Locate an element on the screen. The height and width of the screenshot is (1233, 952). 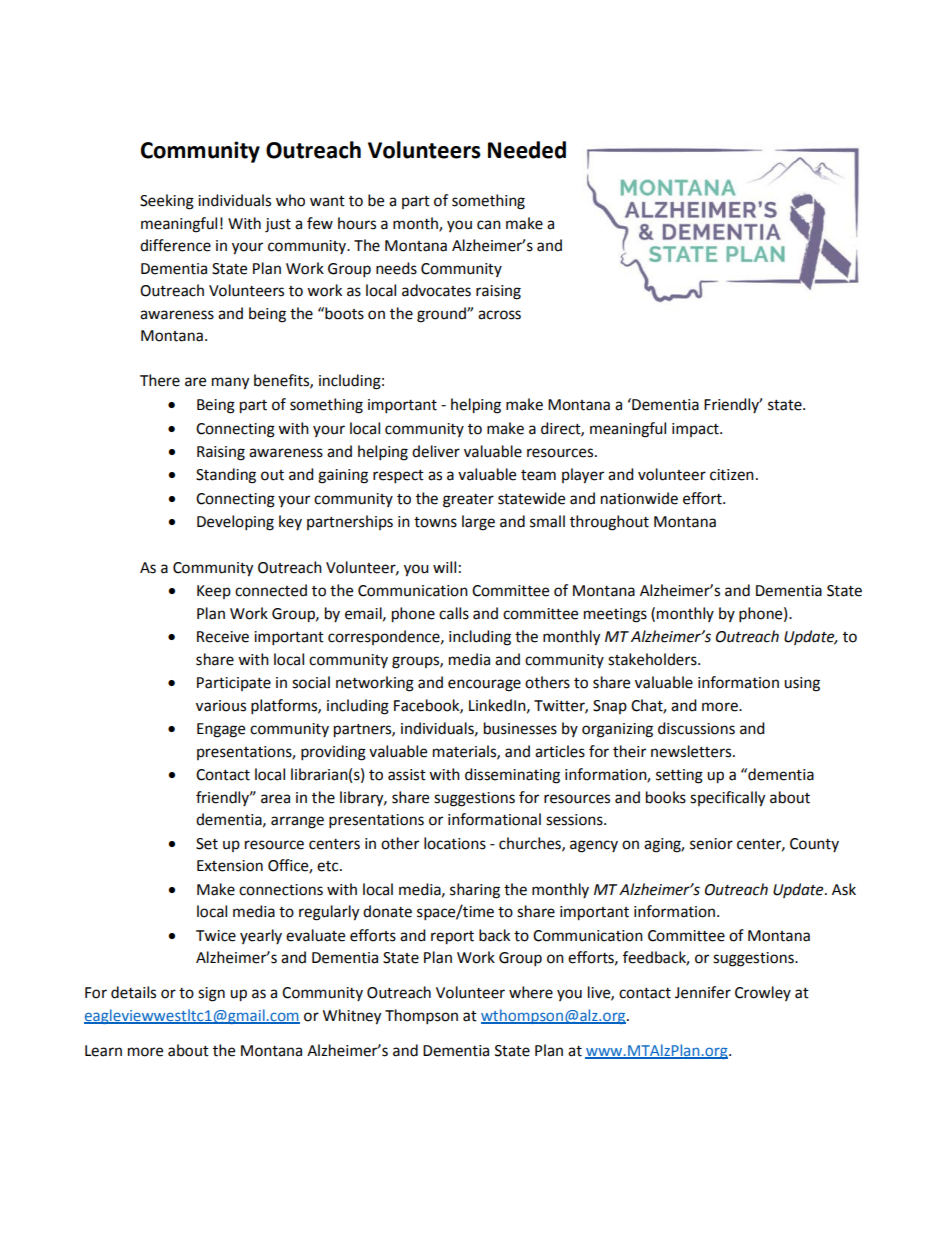
stakeholders is located at coordinates (653, 659).
